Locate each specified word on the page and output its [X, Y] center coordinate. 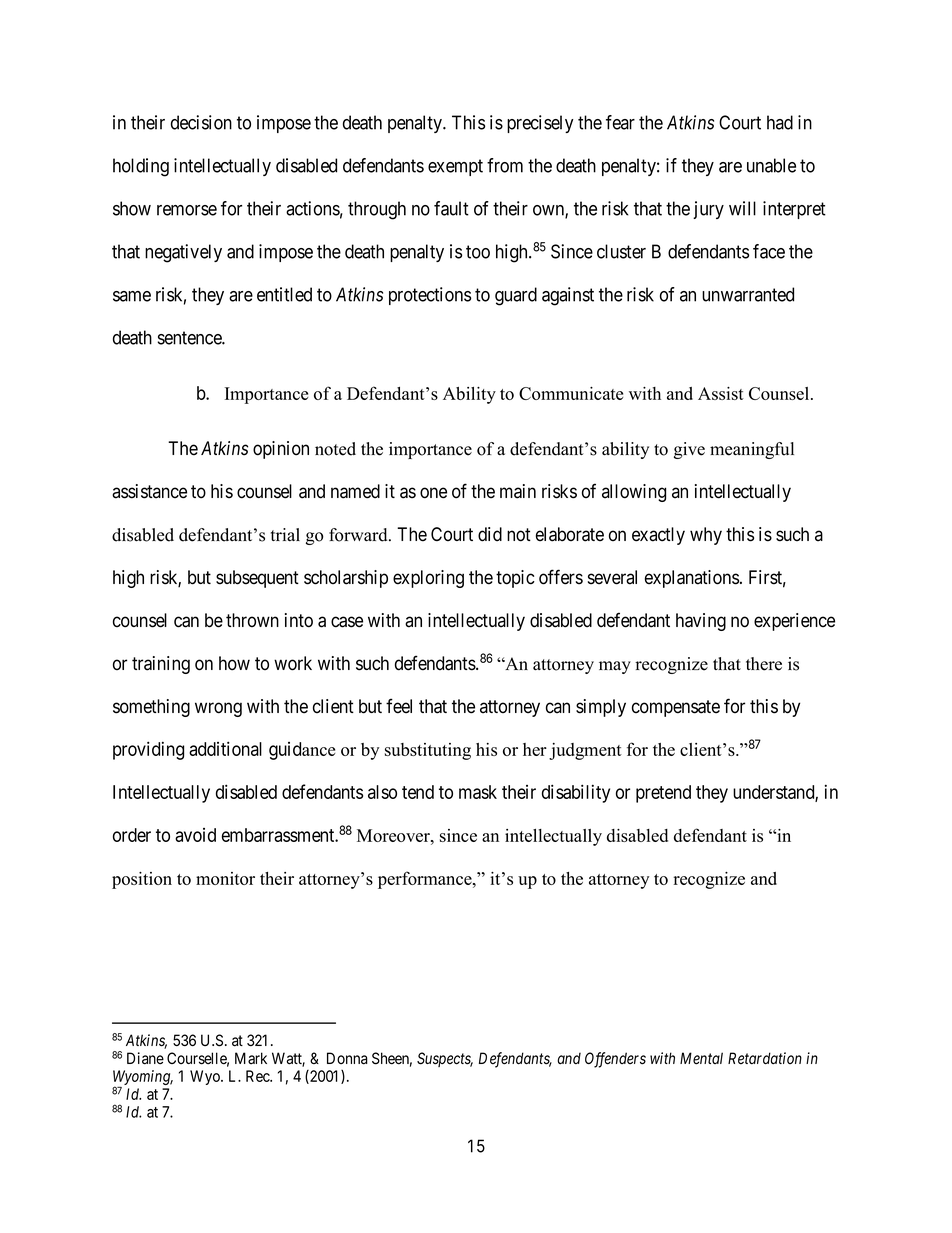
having [701, 622]
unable [771, 165]
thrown [252, 620]
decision [201, 122]
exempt [455, 167]
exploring [428, 579]
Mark [251, 1058]
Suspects [445, 1059]
